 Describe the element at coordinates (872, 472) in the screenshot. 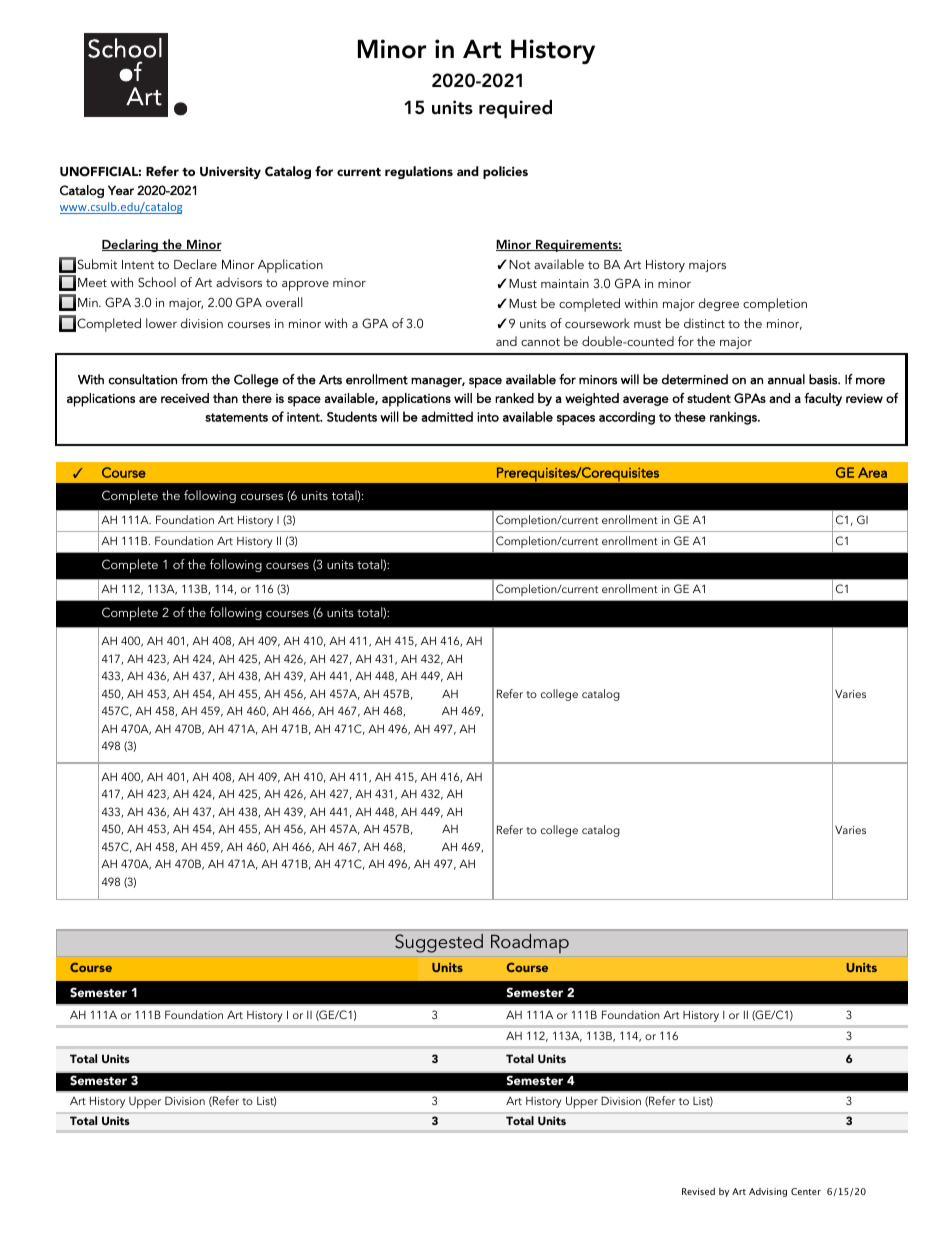

I see `Area` at that location.
